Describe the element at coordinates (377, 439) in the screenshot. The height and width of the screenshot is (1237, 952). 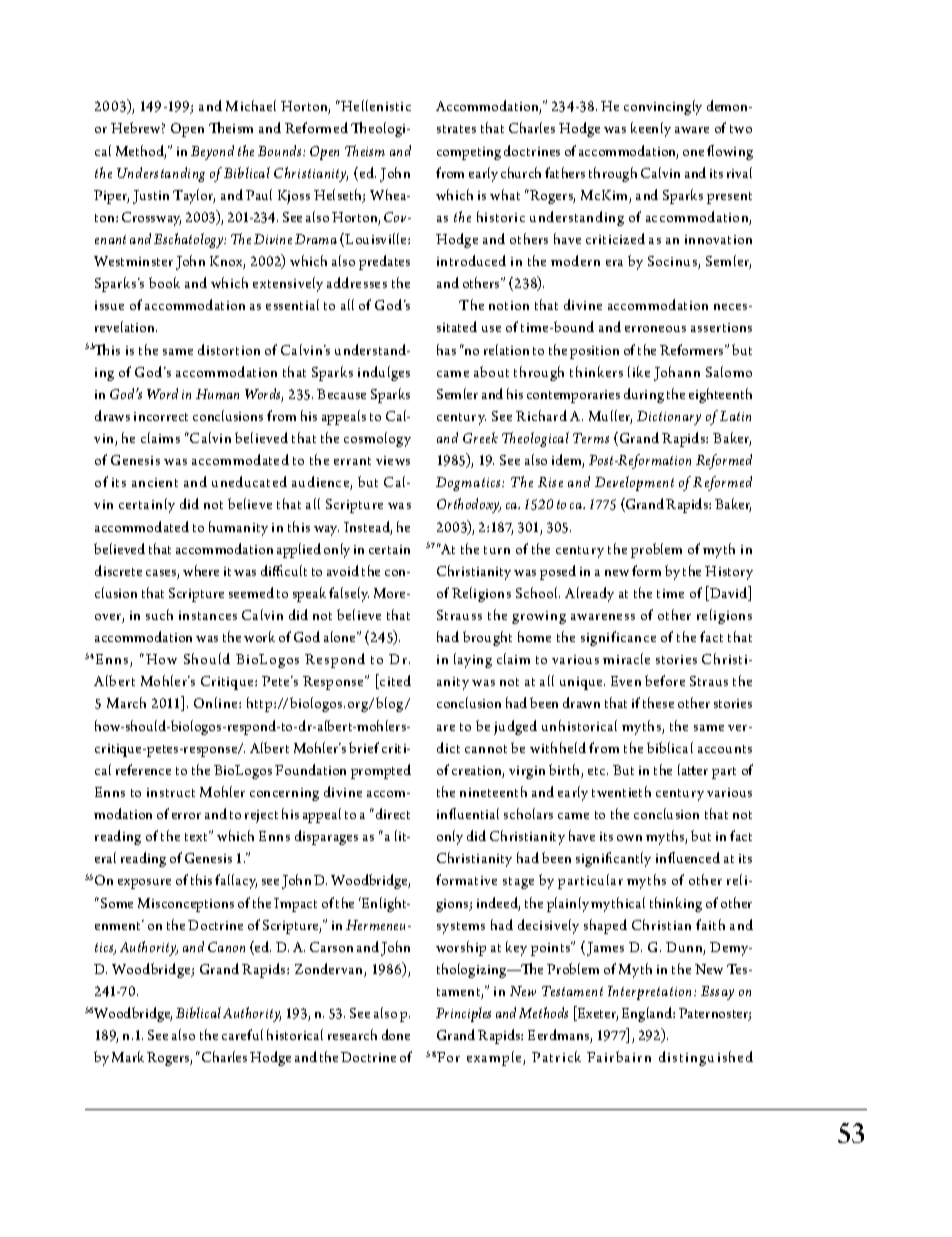
I see `cosmology` at that location.
